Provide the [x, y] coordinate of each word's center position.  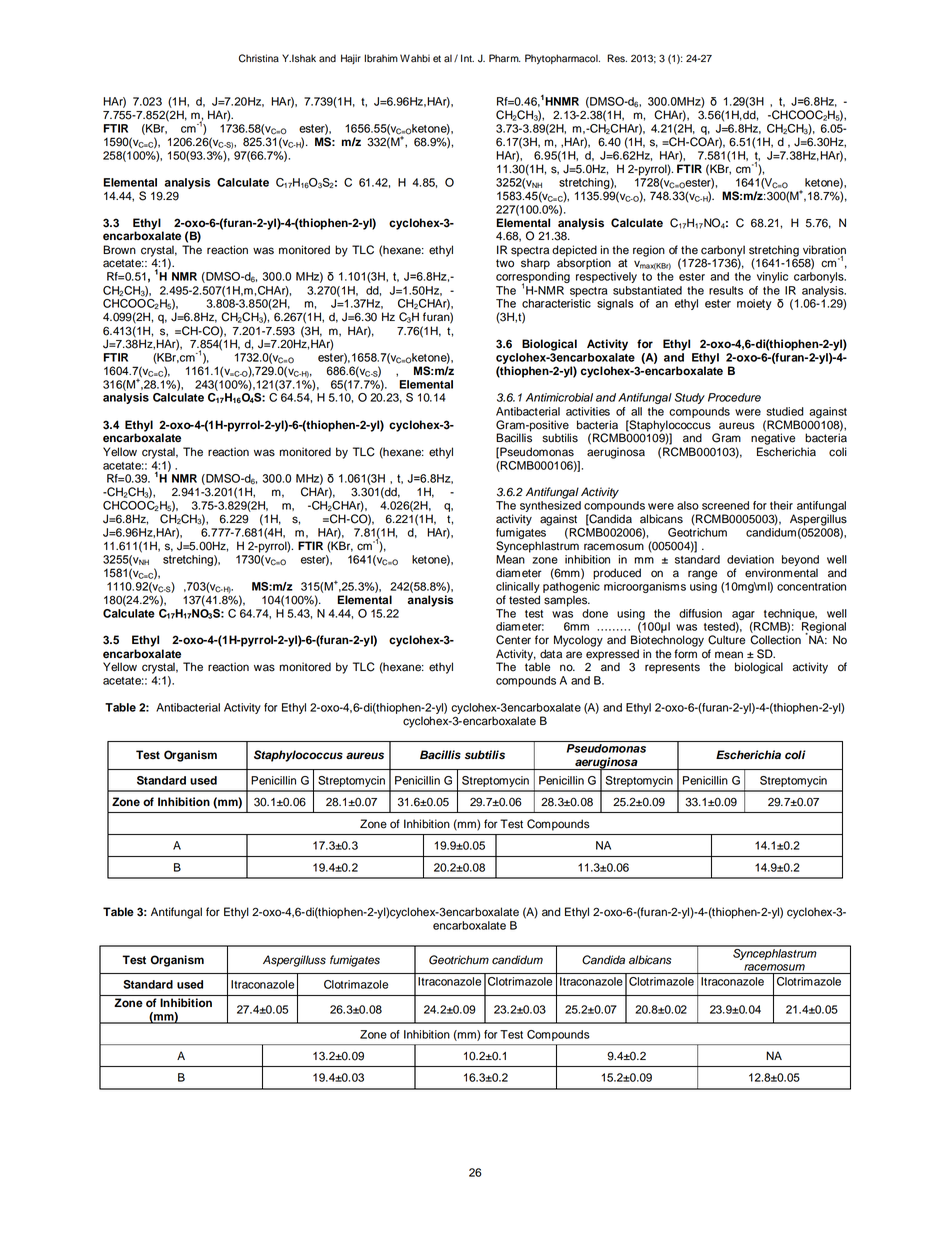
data [551, 654]
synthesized [550, 508]
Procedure [734, 397]
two [505, 263]
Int [467, 58]
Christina [259, 58]
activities [588, 411]
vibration [824, 251]
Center [513, 640]
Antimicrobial [559, 397]
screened [725, 505]
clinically [518, 587]
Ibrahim [381, 58]
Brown [119, 250]
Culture [726, 640]
